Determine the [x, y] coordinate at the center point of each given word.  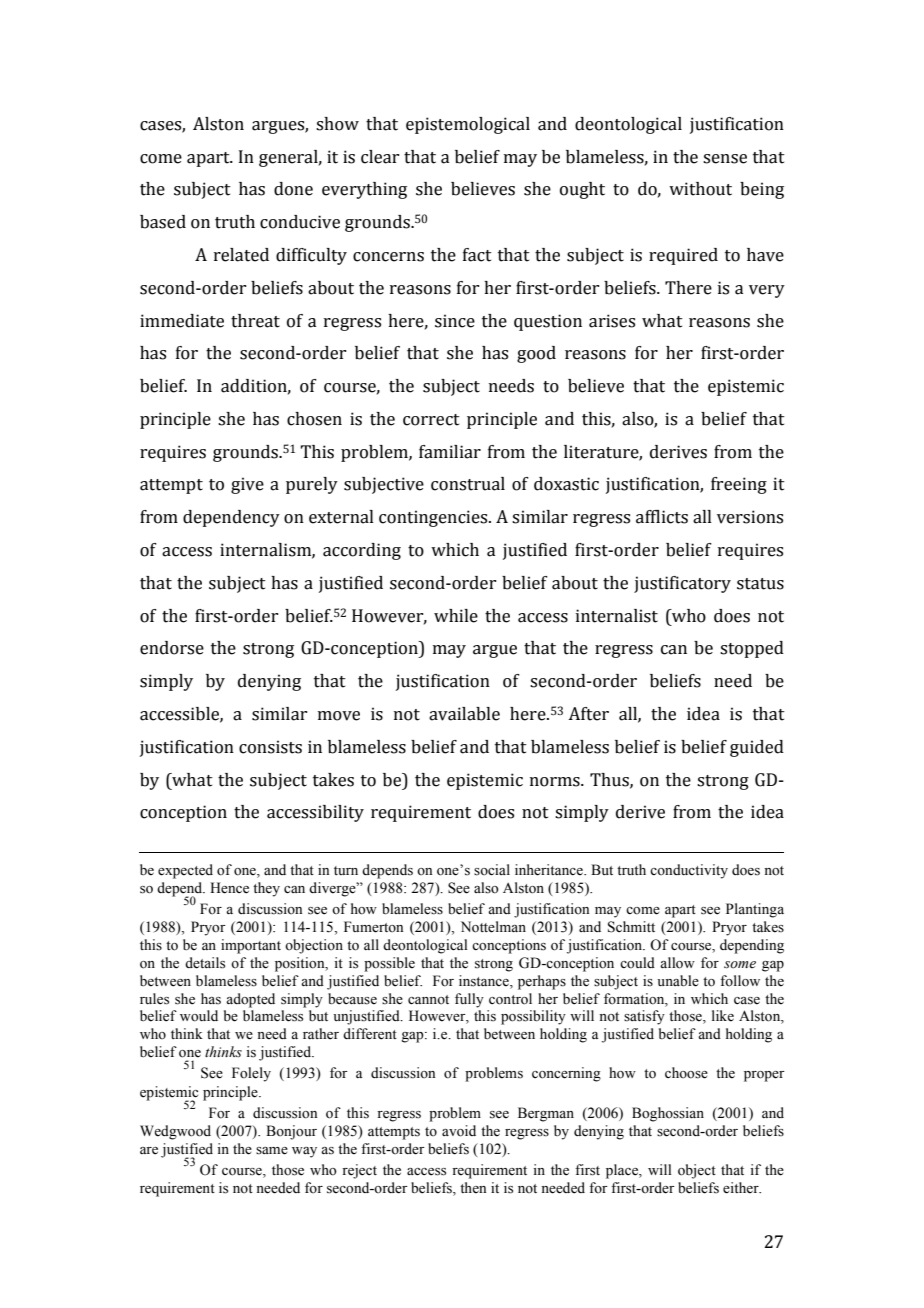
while [456, 616]
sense [725, 159]
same [272, 1151]
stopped [752, 649]
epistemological [468, 125]
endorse [172, 648]
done [293, 189]
